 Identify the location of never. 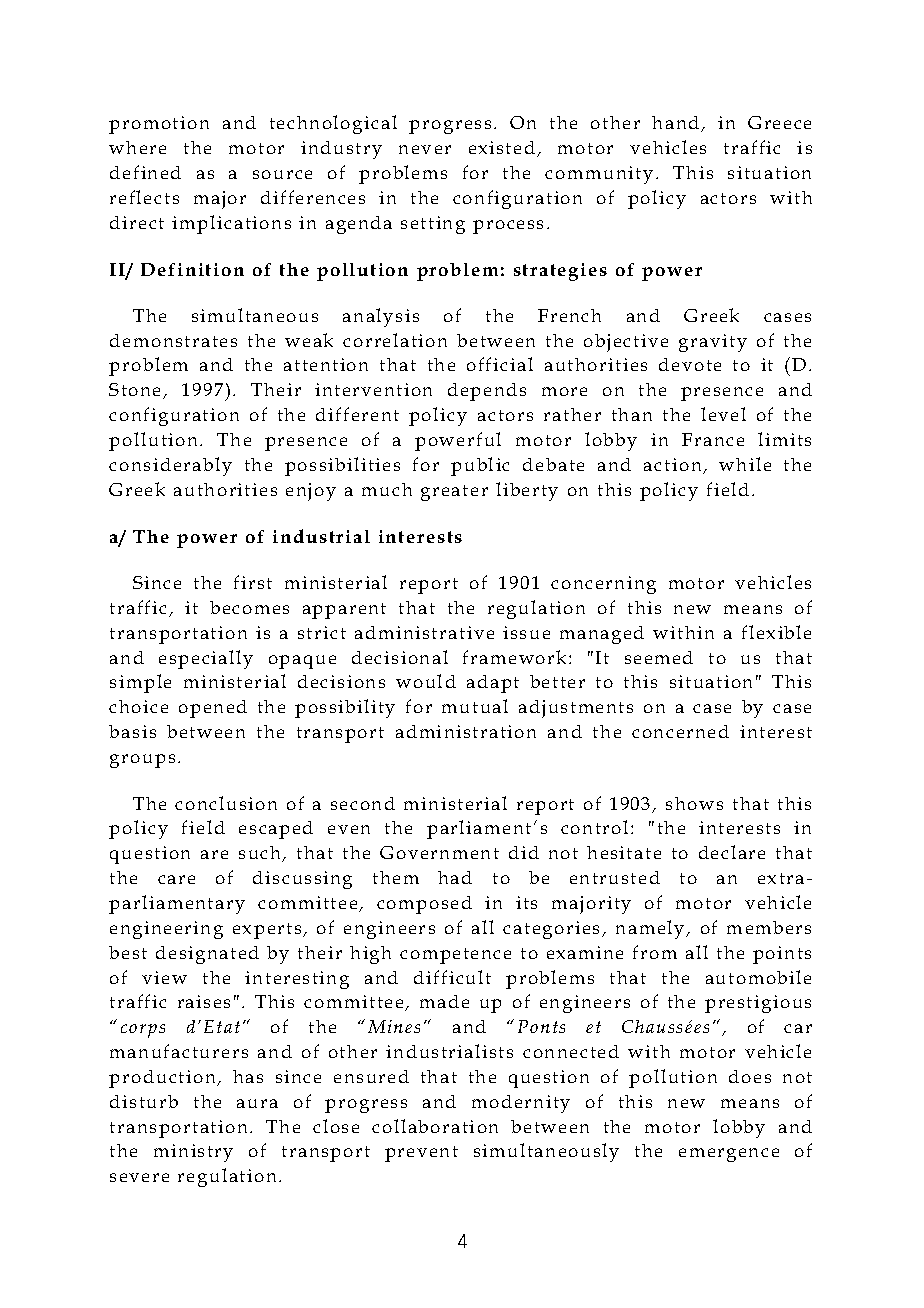
(425, 149).
